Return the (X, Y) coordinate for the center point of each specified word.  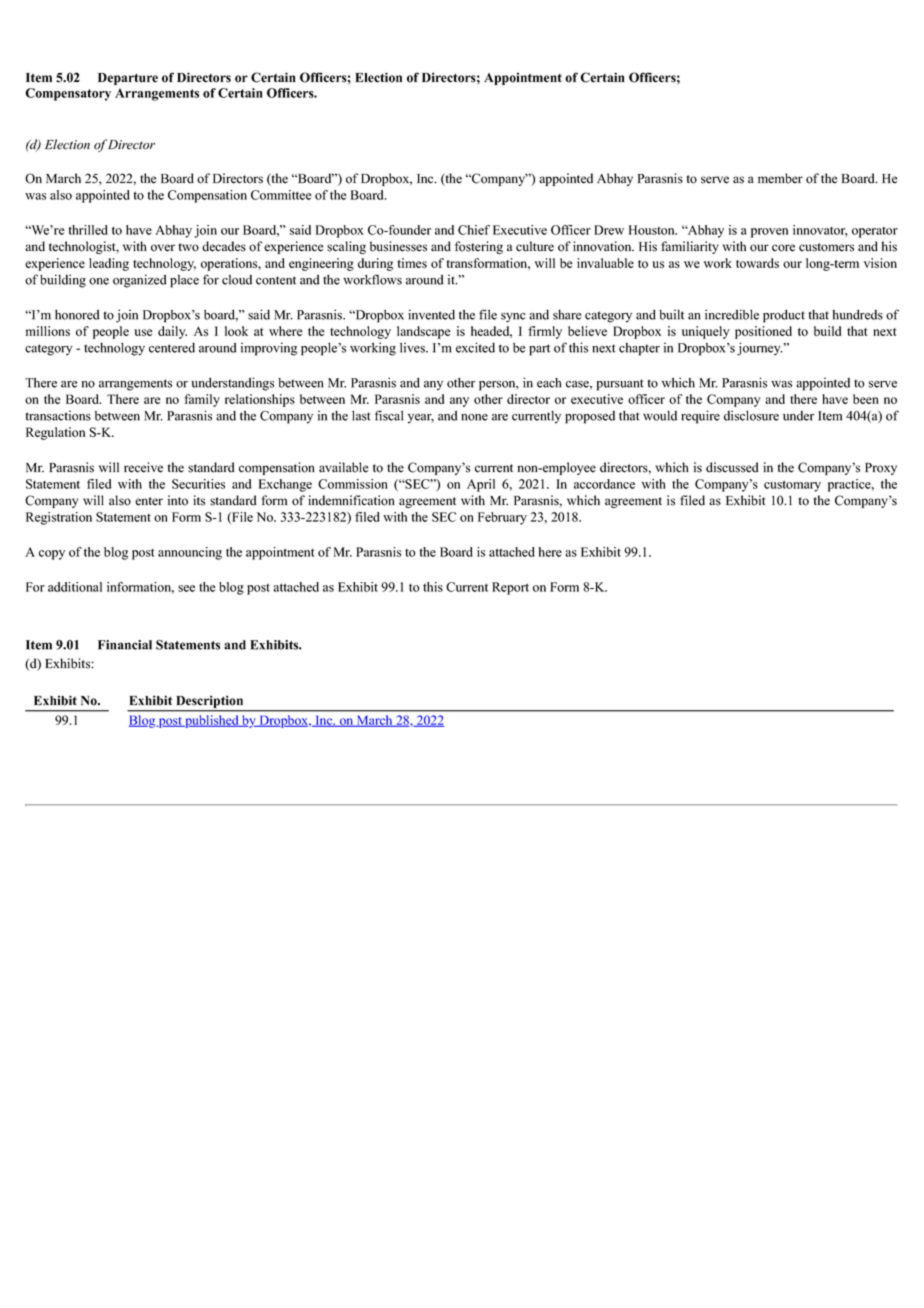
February (502, 518)
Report (510, 588)
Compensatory (68, 94)
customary (792, 486)
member (780, 178)
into (178, 500)
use (143, 332)
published (212, 721)
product (784, 316)
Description (210, 703)
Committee (281, 195)
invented (431, 314)
